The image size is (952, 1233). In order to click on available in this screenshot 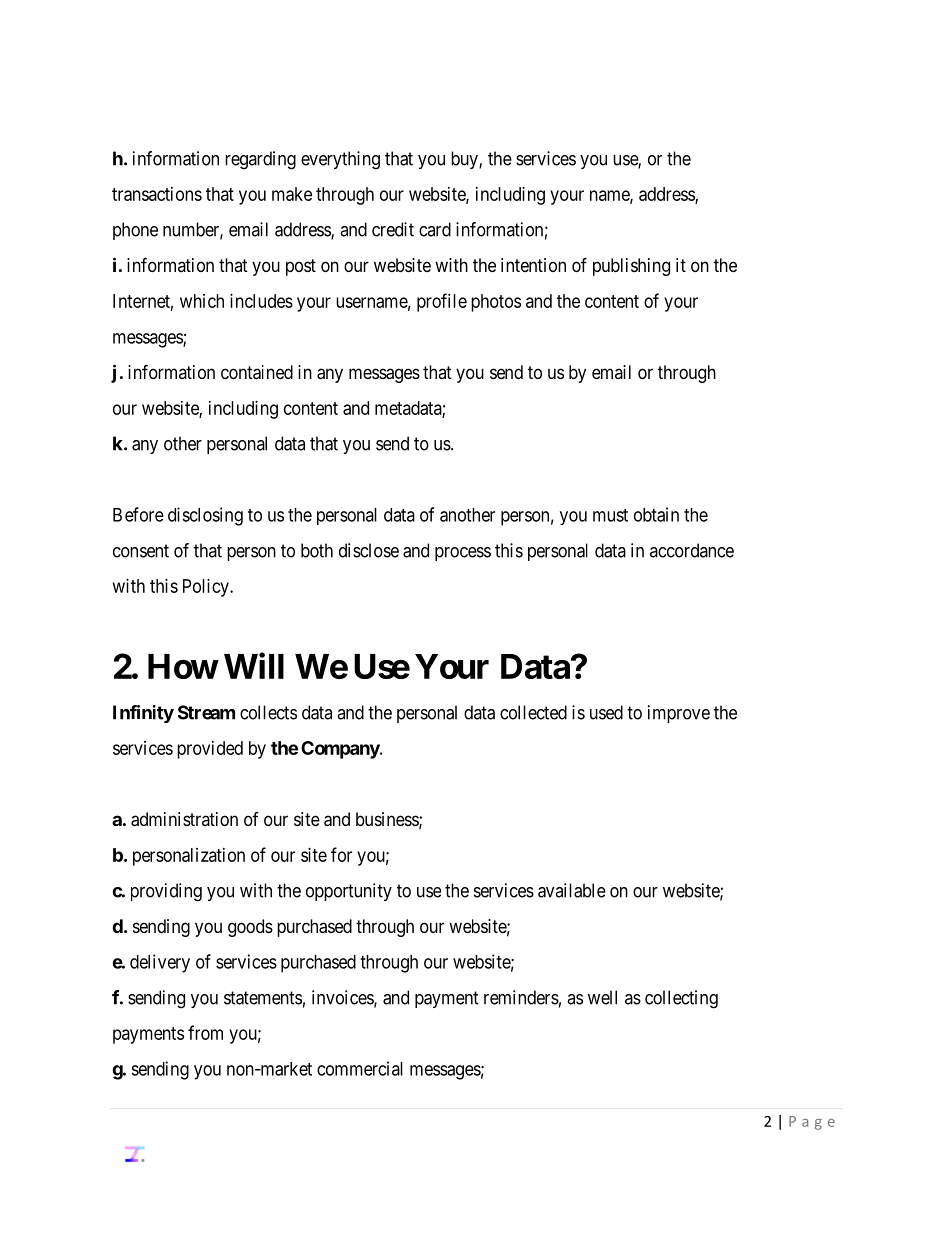, I will do `click(572, 890)`.
